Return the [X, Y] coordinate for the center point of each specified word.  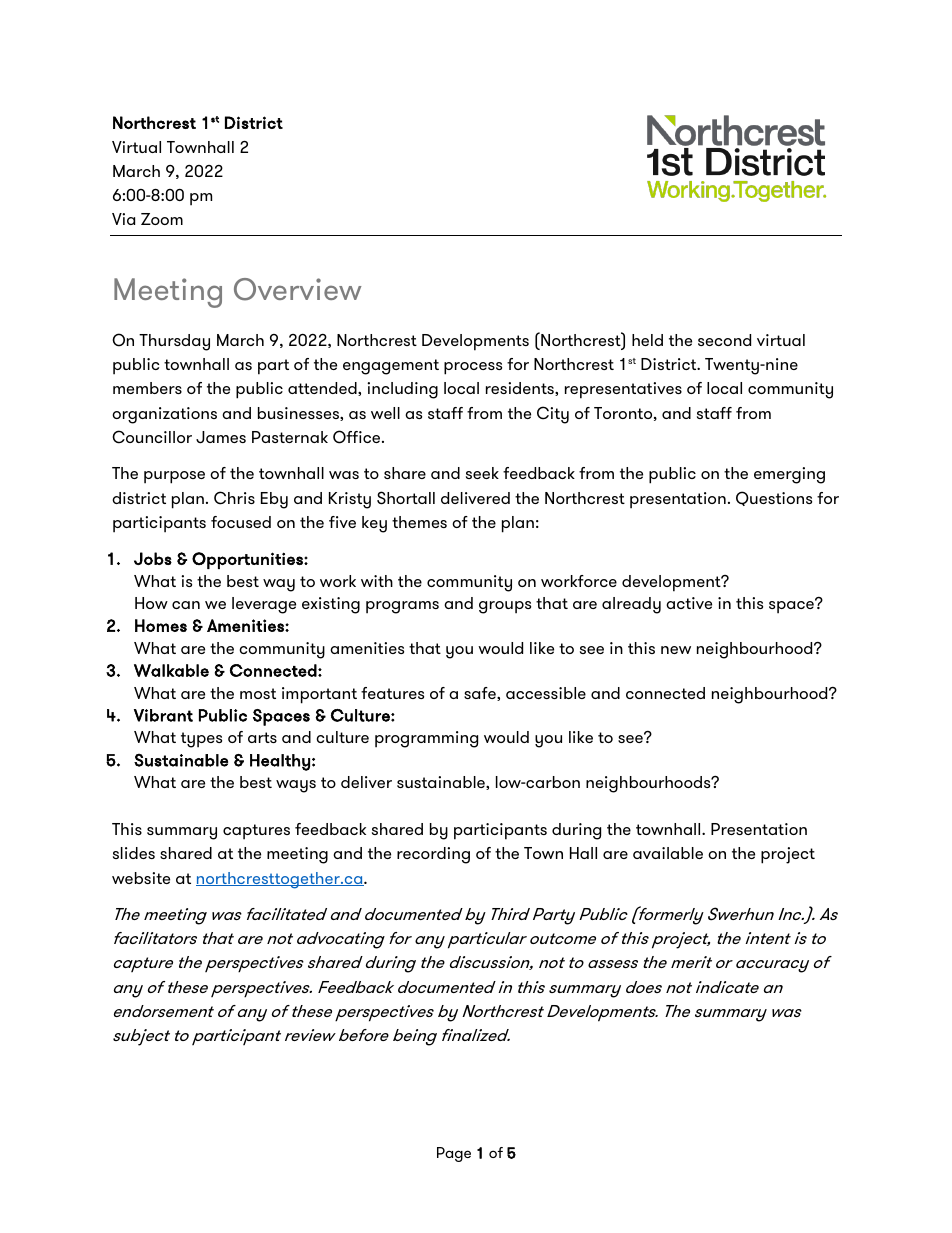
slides [134, 853]
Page [454, 1154]
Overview [298, 289]
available [668, 853]
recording [433, 855]
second [724, 340]
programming [426, 739]
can [186, 605]
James [221, 437]
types [201, 740]
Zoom [162, 219]
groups [505, 607]
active [689, 603]
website [141, 878]
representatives [623, 390]
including [402, 390]
